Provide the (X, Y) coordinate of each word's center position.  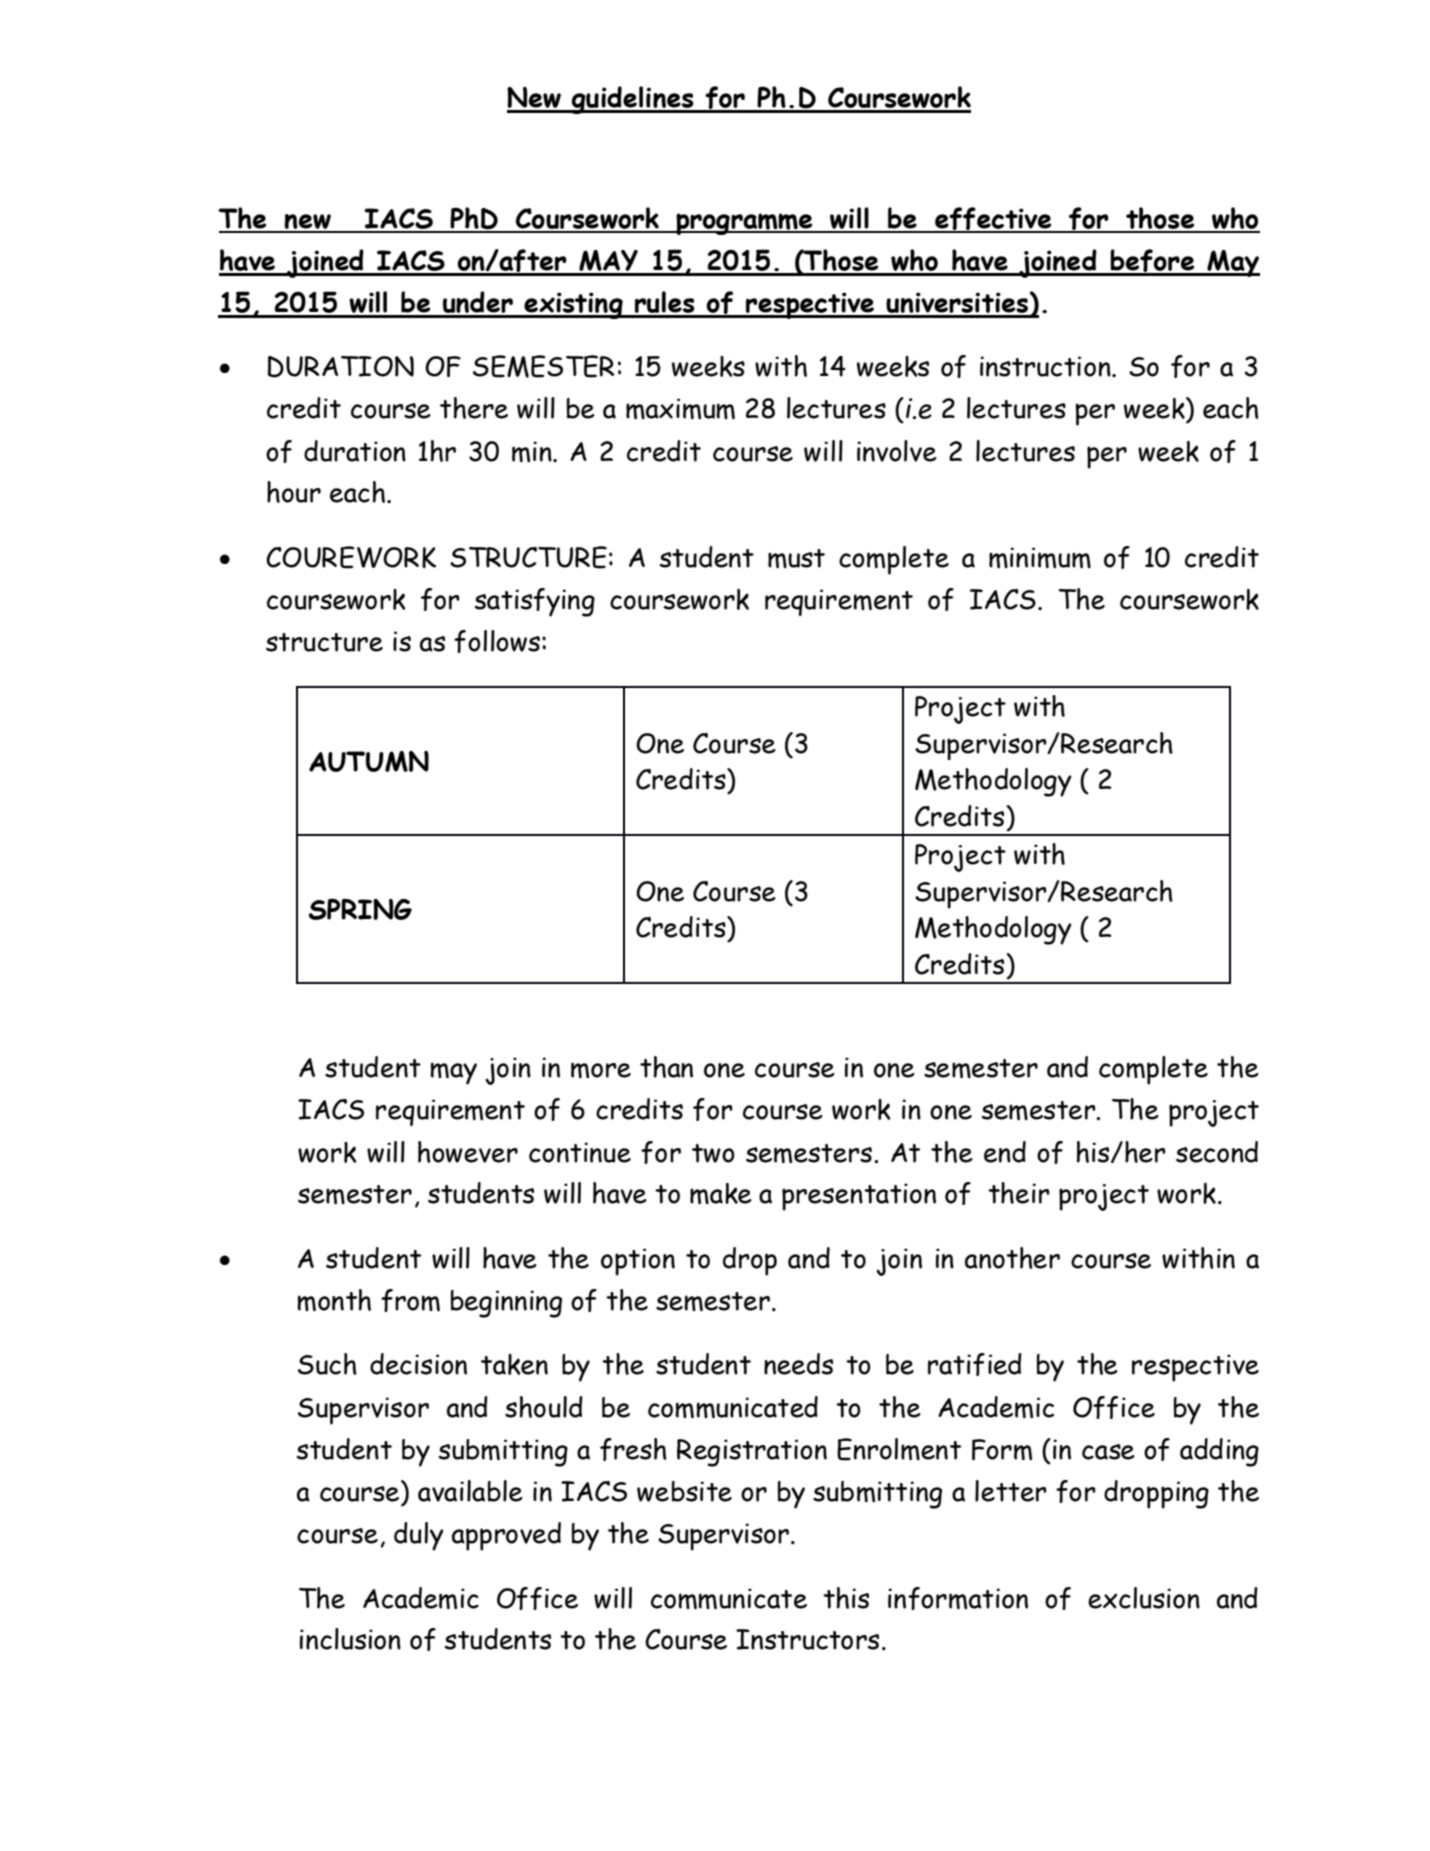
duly (419, 1536)
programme (744, 224)
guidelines (633, 100)
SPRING (360, 909)
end (1005, 1152)
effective (993, 219)
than (666, 1067)
